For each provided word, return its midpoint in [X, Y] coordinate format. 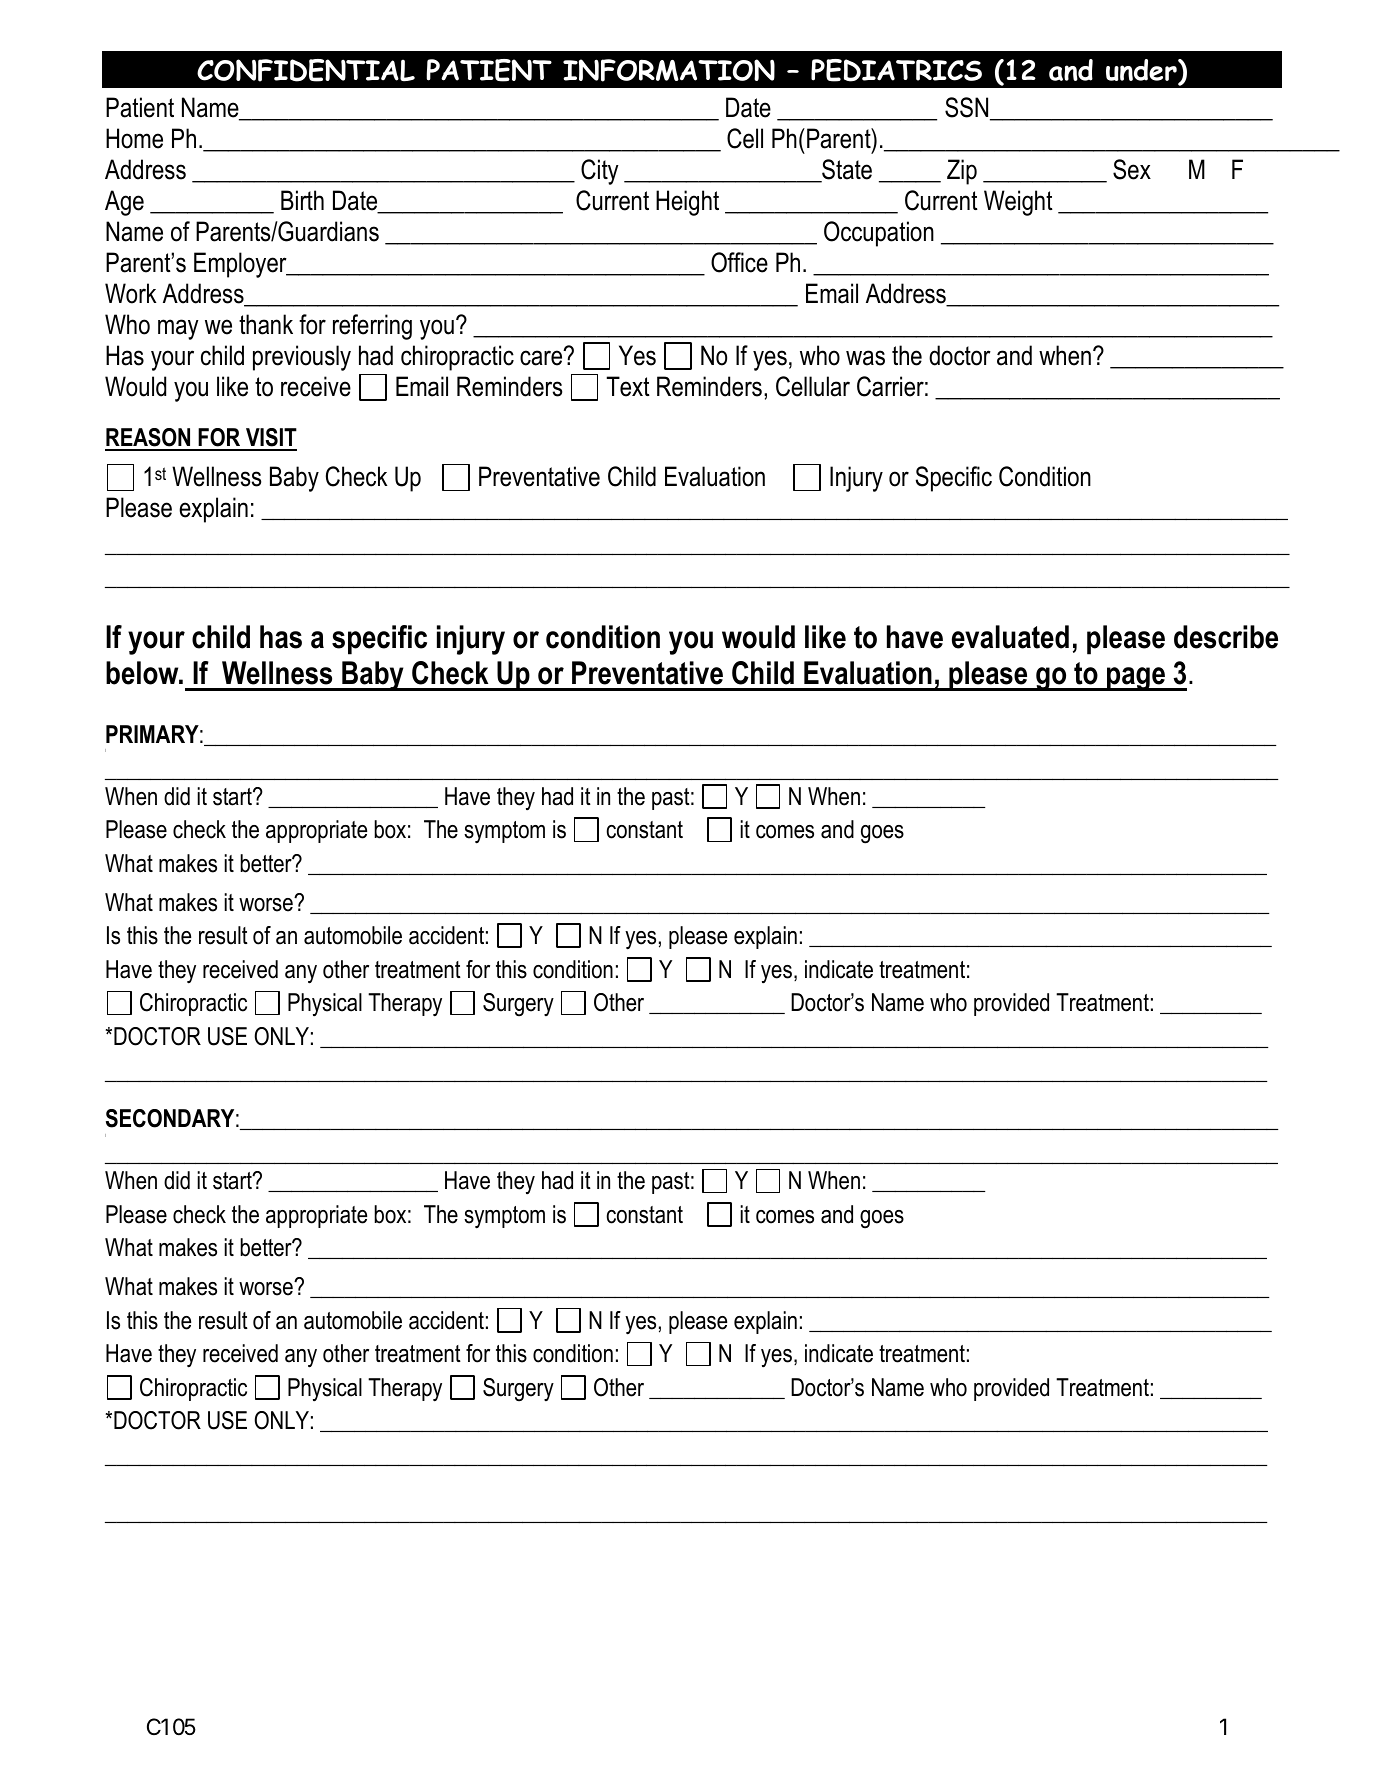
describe [1226, 637]
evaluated [1010, 637]
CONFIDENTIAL [306, 70]
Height [687, 203]
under [1142, 71]
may [178, 329]
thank [266, 324]
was [865, 358]
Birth [302, 200]
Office [739, 262]
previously [302, 358]
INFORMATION [669, 70]
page [1136, 679]
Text [628, 386]
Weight [1018, 203]
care [542, 357]
